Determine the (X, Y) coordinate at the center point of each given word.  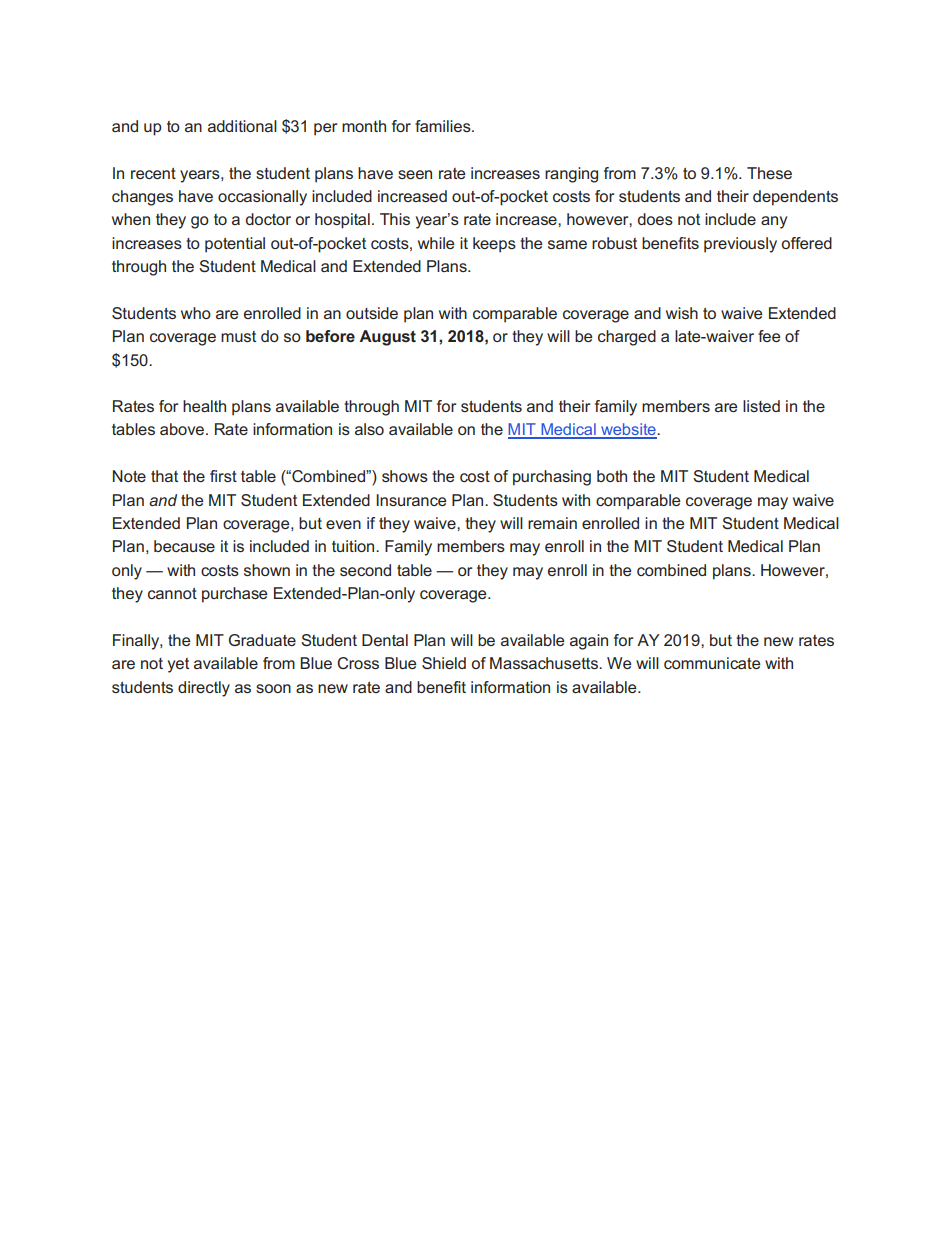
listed (761, 406)
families (444, 126)
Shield (444, 663)
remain (552, 523)
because (184, 546)
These (769, 173)
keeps (494, 245)
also (369, 429)
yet (178, 665)
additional (242, 126)
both (612, 476)
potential (235, 245)
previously (740, 245)
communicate (712, 663)
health (204, 406)
